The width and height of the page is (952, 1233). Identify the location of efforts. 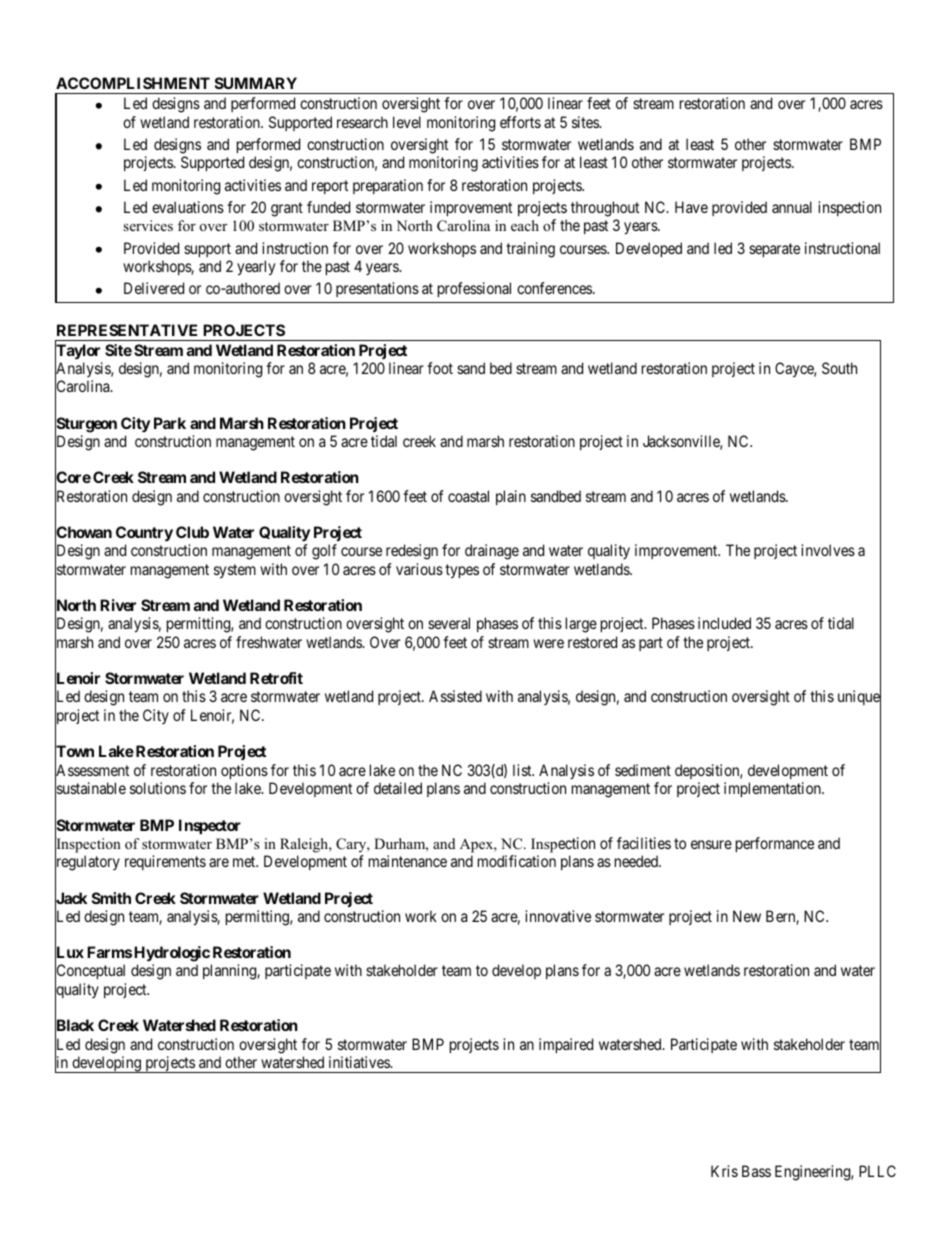
(520, 122).
